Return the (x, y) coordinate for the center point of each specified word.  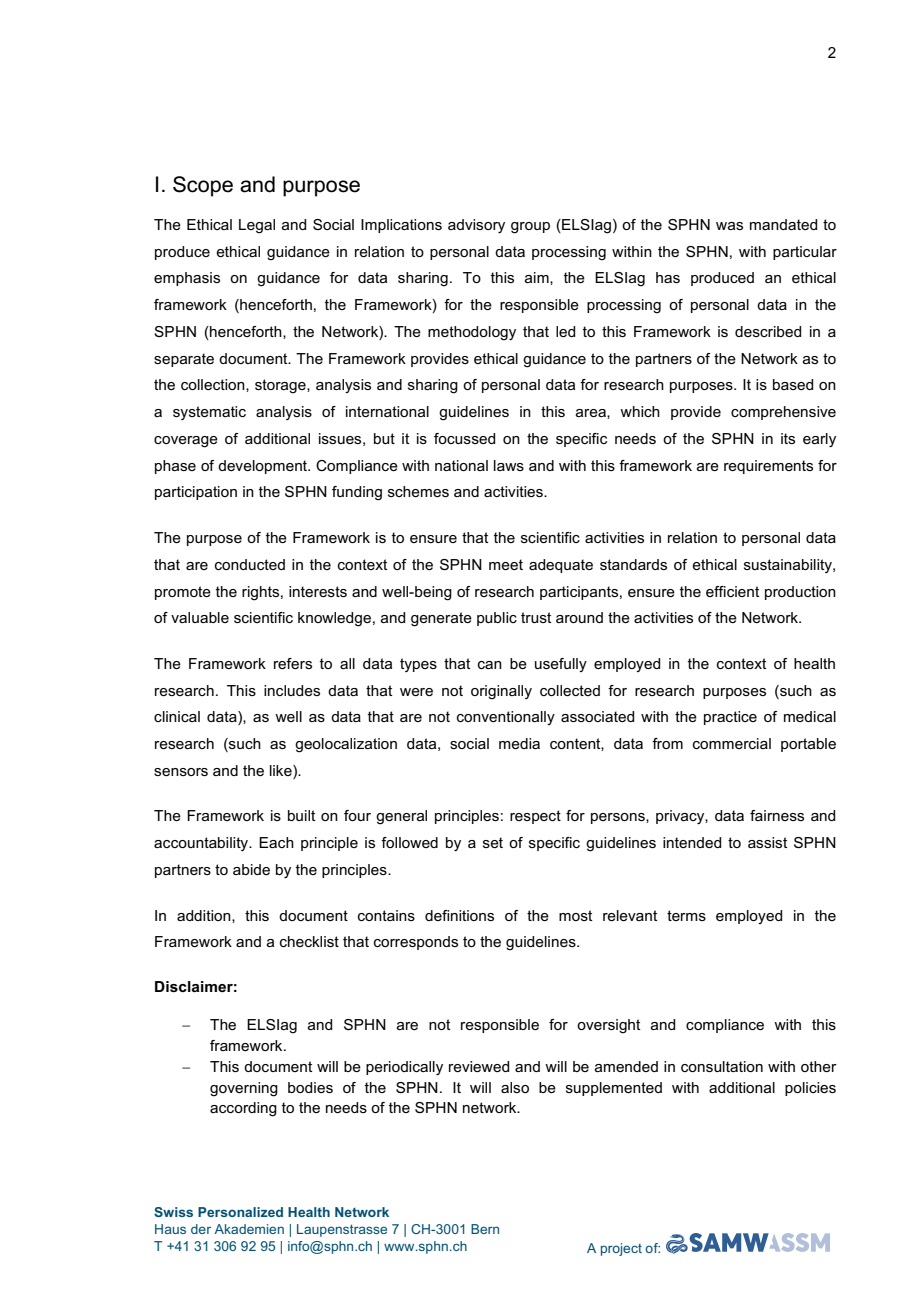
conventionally (506, 718)
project (621, 1249)
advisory (476, 226)
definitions (459, 915)
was (729, 226)
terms (686, 915)
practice (730, 718)
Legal (257, 226)
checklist (309, 941)
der (201, 1229)
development (264, 467)
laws (509, 465)
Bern (485, 1229)
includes (292, 690)
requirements (768, 467)
